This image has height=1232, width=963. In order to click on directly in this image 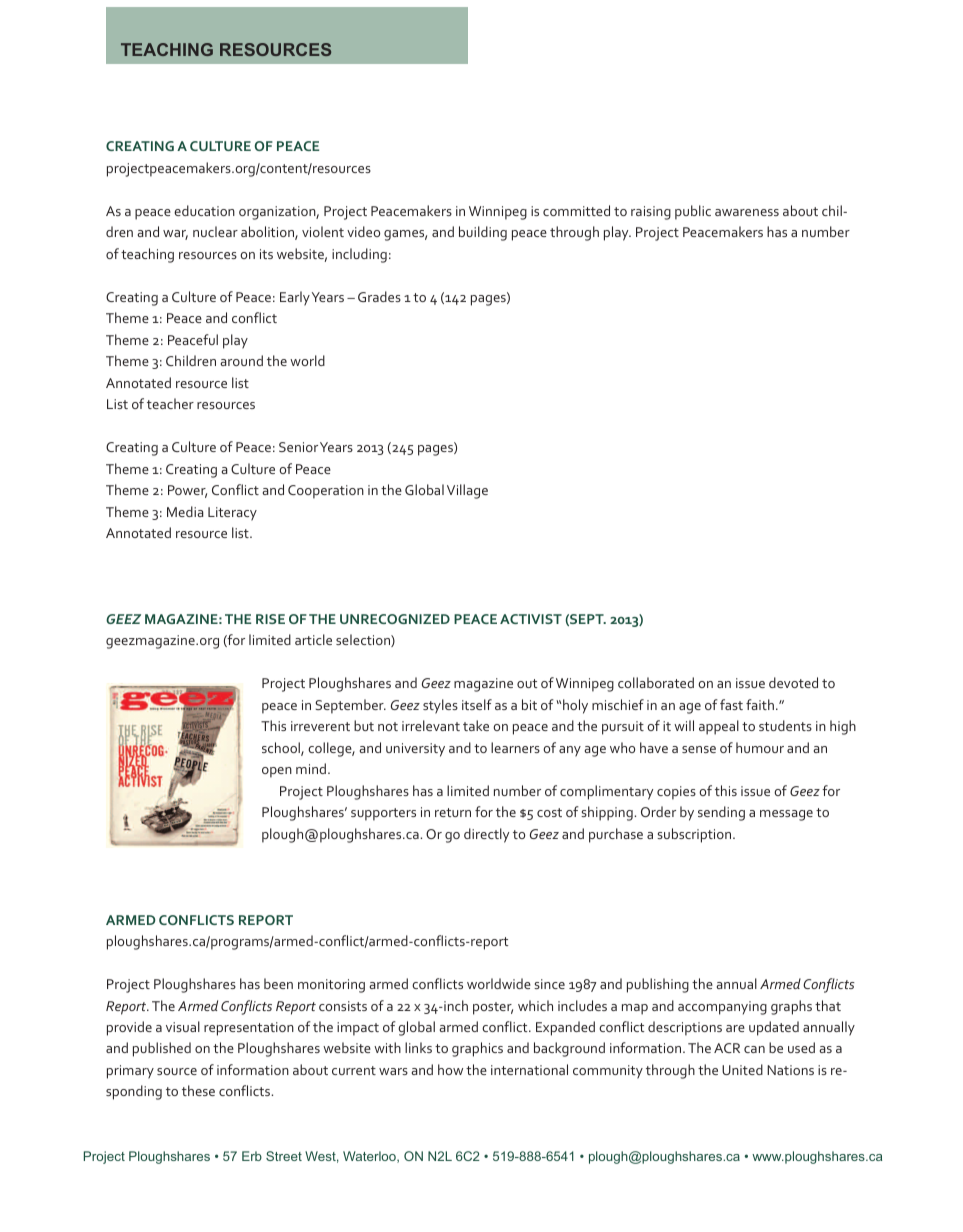, I will do `click(486, 835)`.
